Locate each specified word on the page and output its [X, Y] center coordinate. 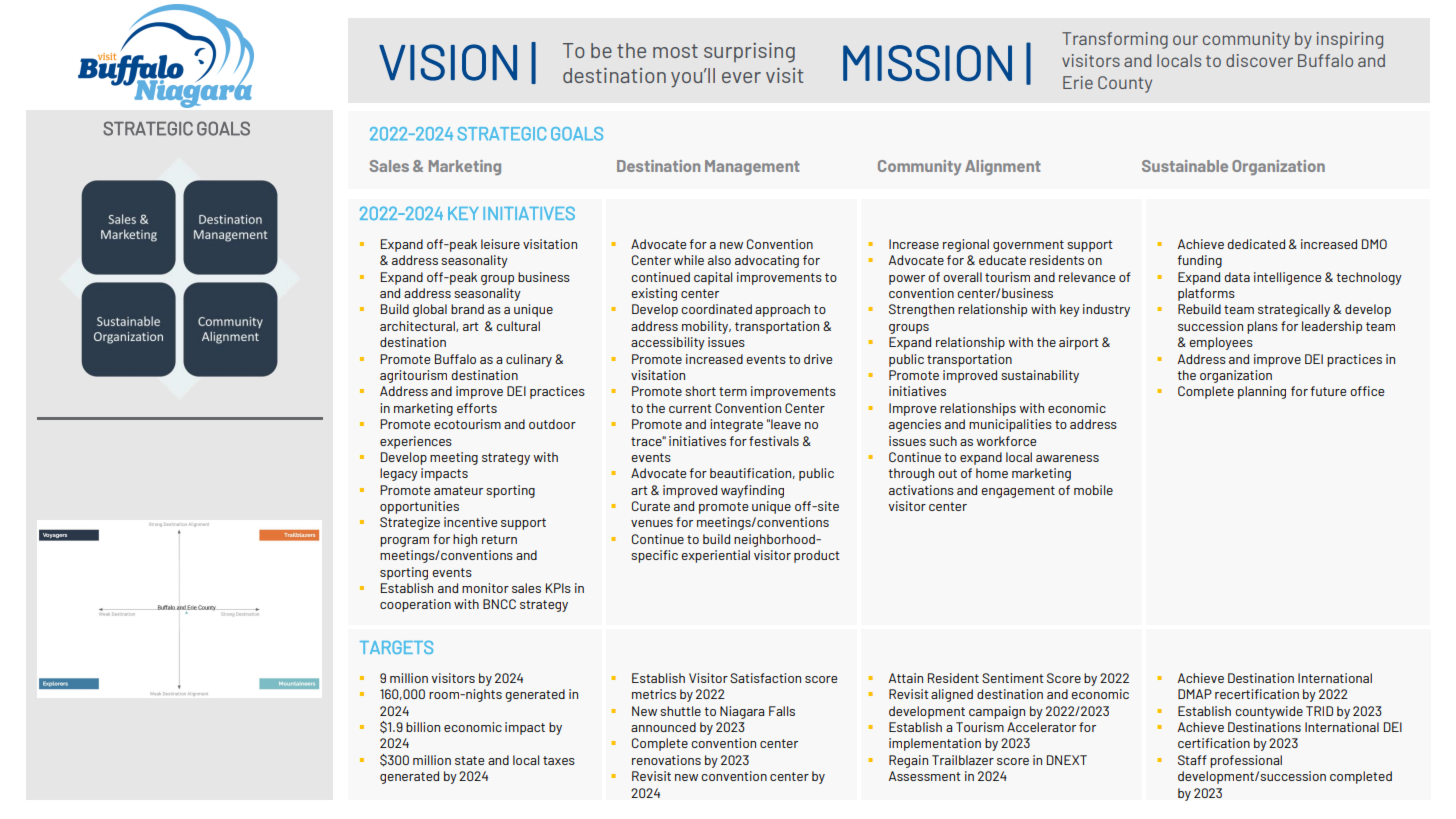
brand [467, 309]
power [907, 280]
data [1237, 277]
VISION [448, 62]
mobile [1093, 490]
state [469, 760]
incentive [470, 522]
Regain [908, 761]
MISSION [927, 63]
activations [921, 490]
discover [1259, 60]
